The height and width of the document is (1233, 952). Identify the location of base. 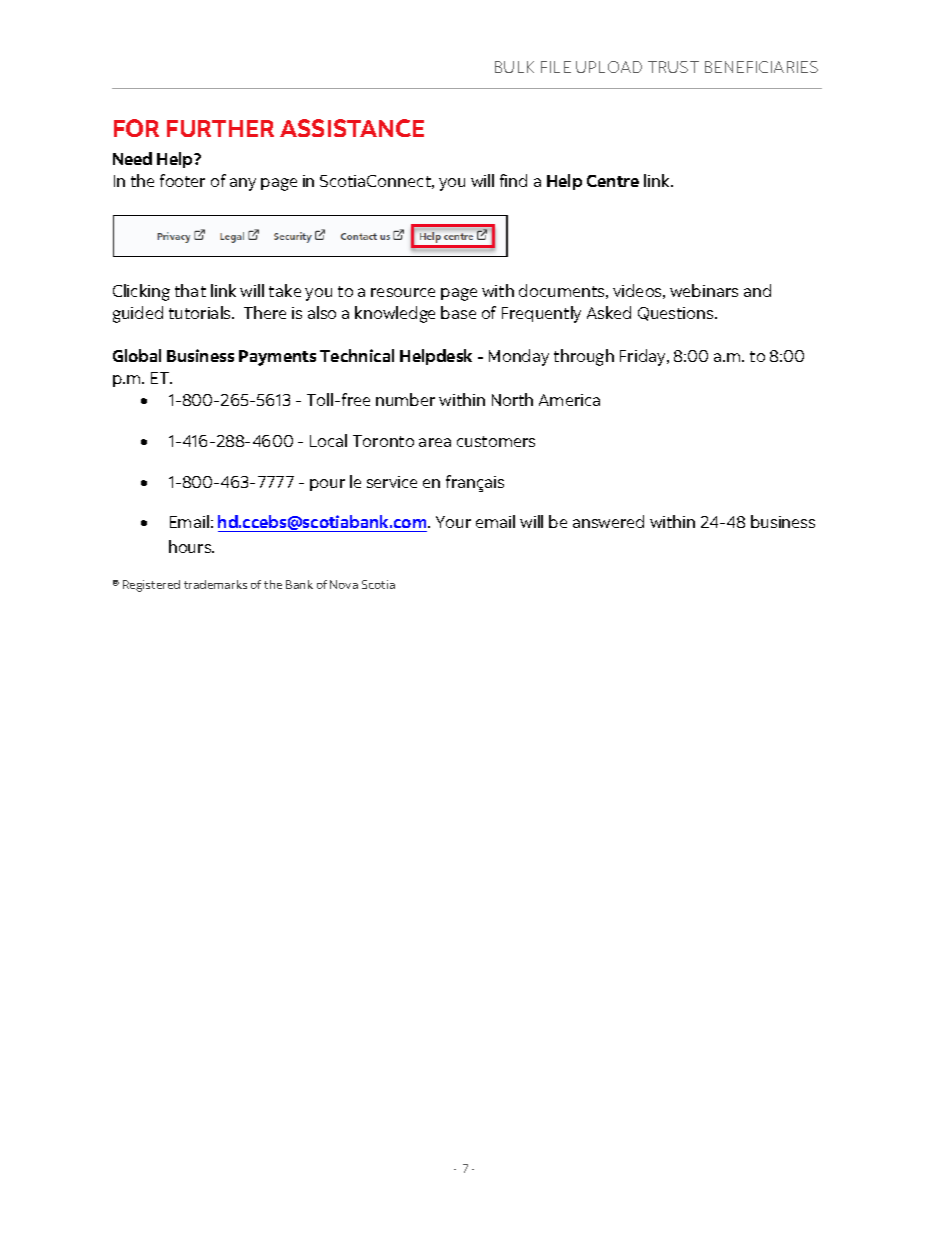
(458, 312).
